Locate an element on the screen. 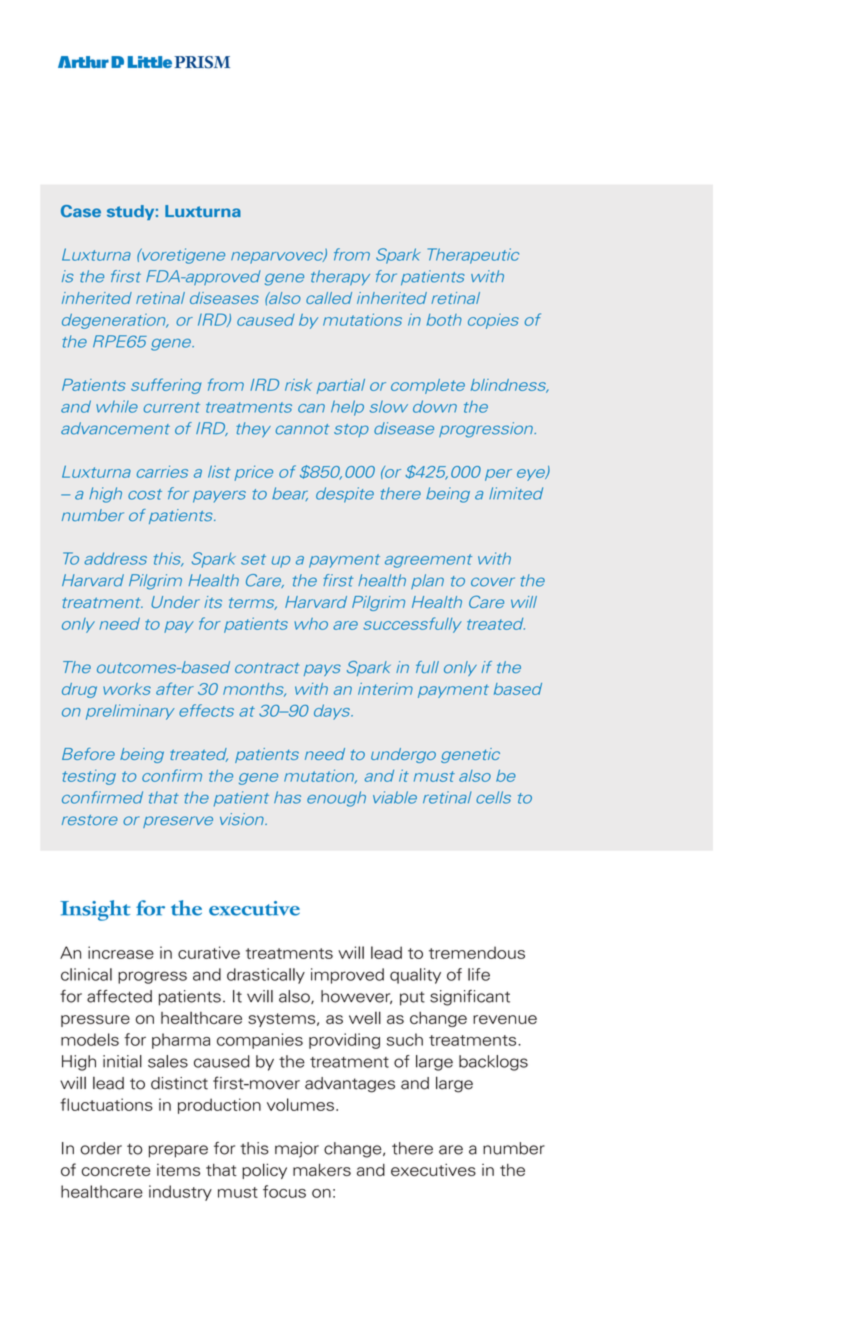 The width and height of the screenshot is (843, 1321). therapy is located at coordinates (340, 278).
